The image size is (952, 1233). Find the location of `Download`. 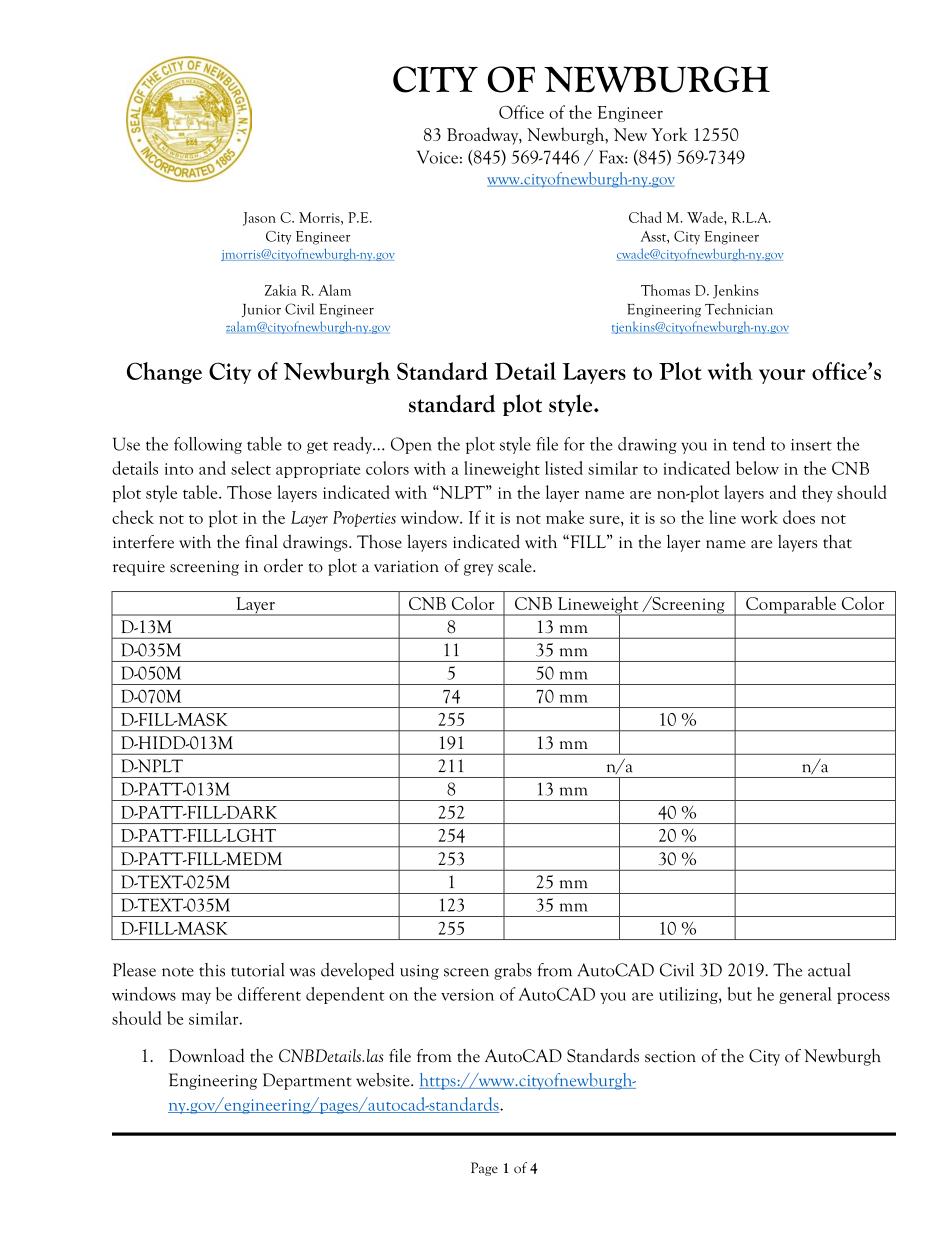

Download is located at coordinates (207, 1055).
